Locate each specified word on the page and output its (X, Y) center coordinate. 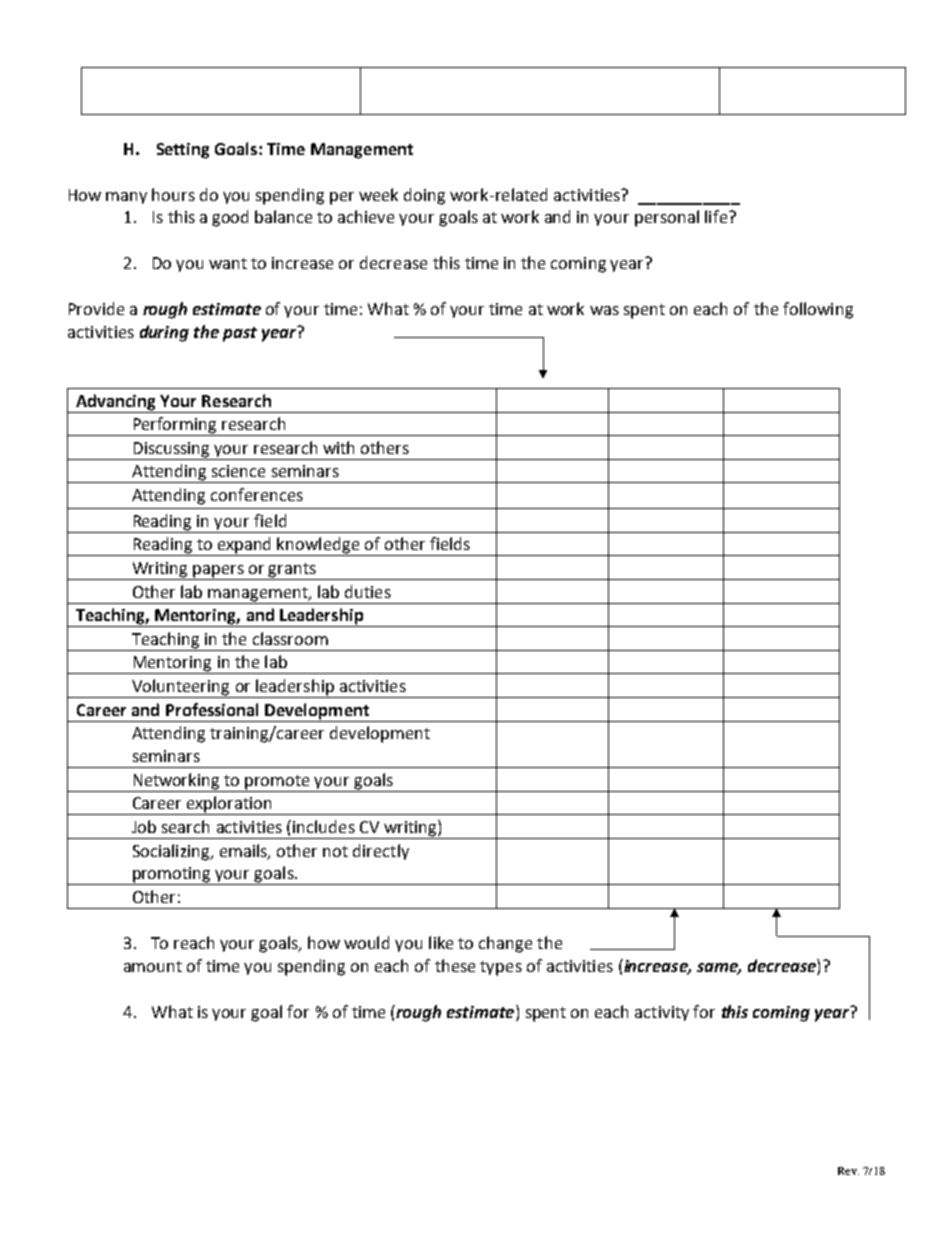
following (818, 310)
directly (381, 852)
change (505, 944)
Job (144, 826)
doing (424, 196)
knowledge (319, 546)
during (164, 333)
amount (153, 966)
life (716, 216)
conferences (257, 494)
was (604, 310)
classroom (290, 638)
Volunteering (181, 688)
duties (368, 591)
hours (173, 194)
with (338, 447)
